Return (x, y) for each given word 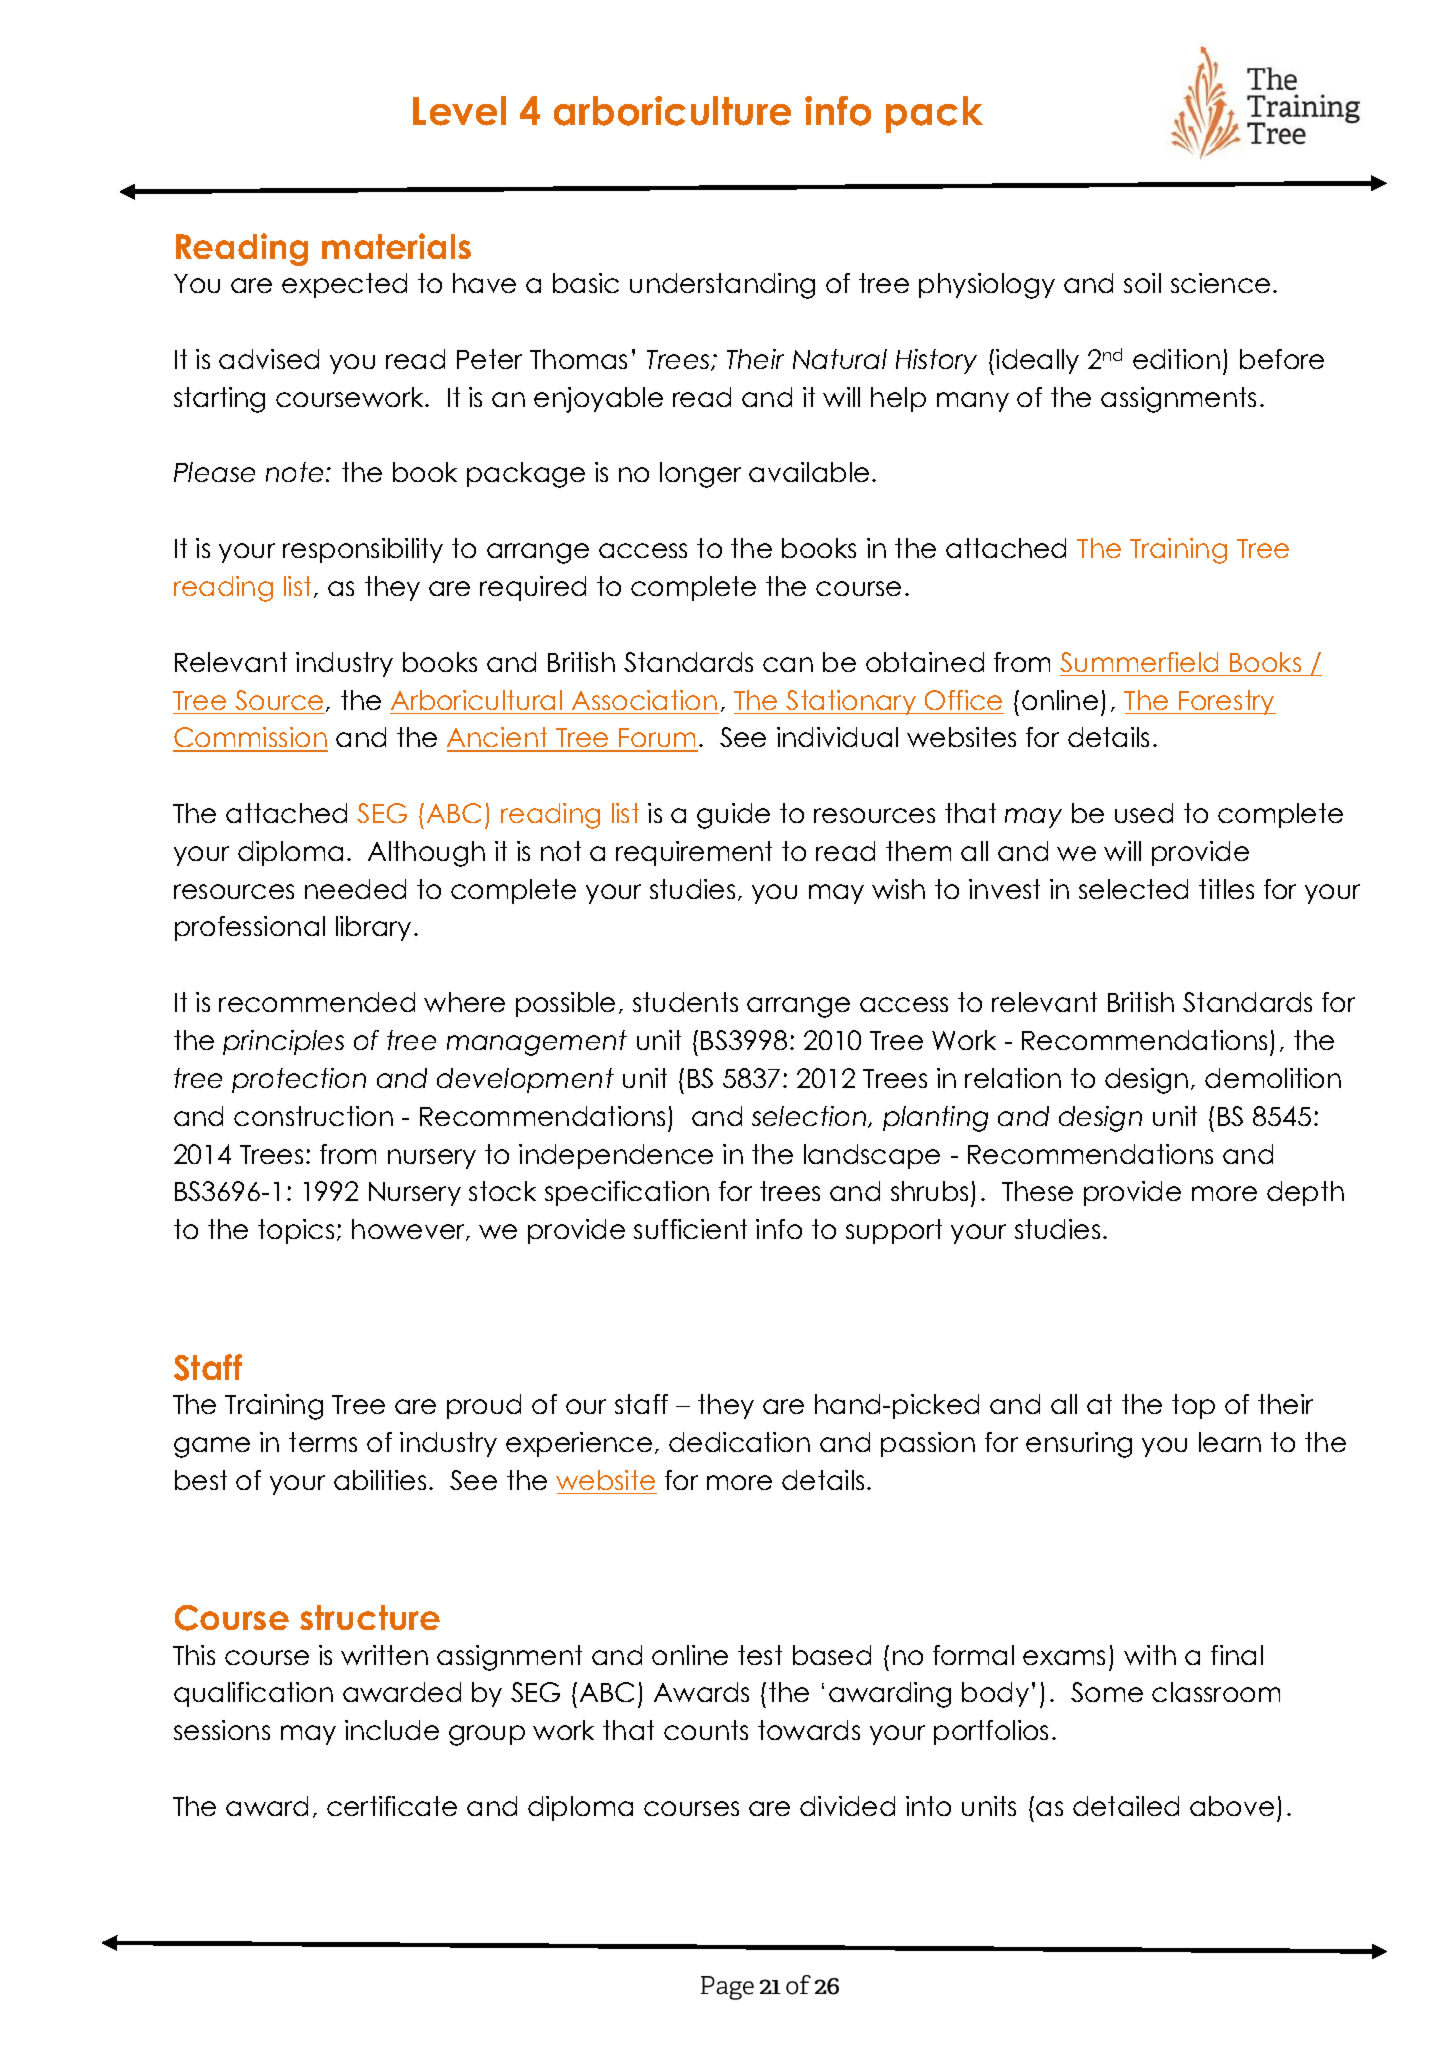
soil (1142, 283)
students (685, 1002)
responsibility (363, 550)
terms (323, 1442)
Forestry (1226, 702)
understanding (722, 286)
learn (1230, 1442)
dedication (739, 1442)
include (392, 1730)
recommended (317, 1002)
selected (1133, 889)
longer (700, 475)
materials (396, 246)
